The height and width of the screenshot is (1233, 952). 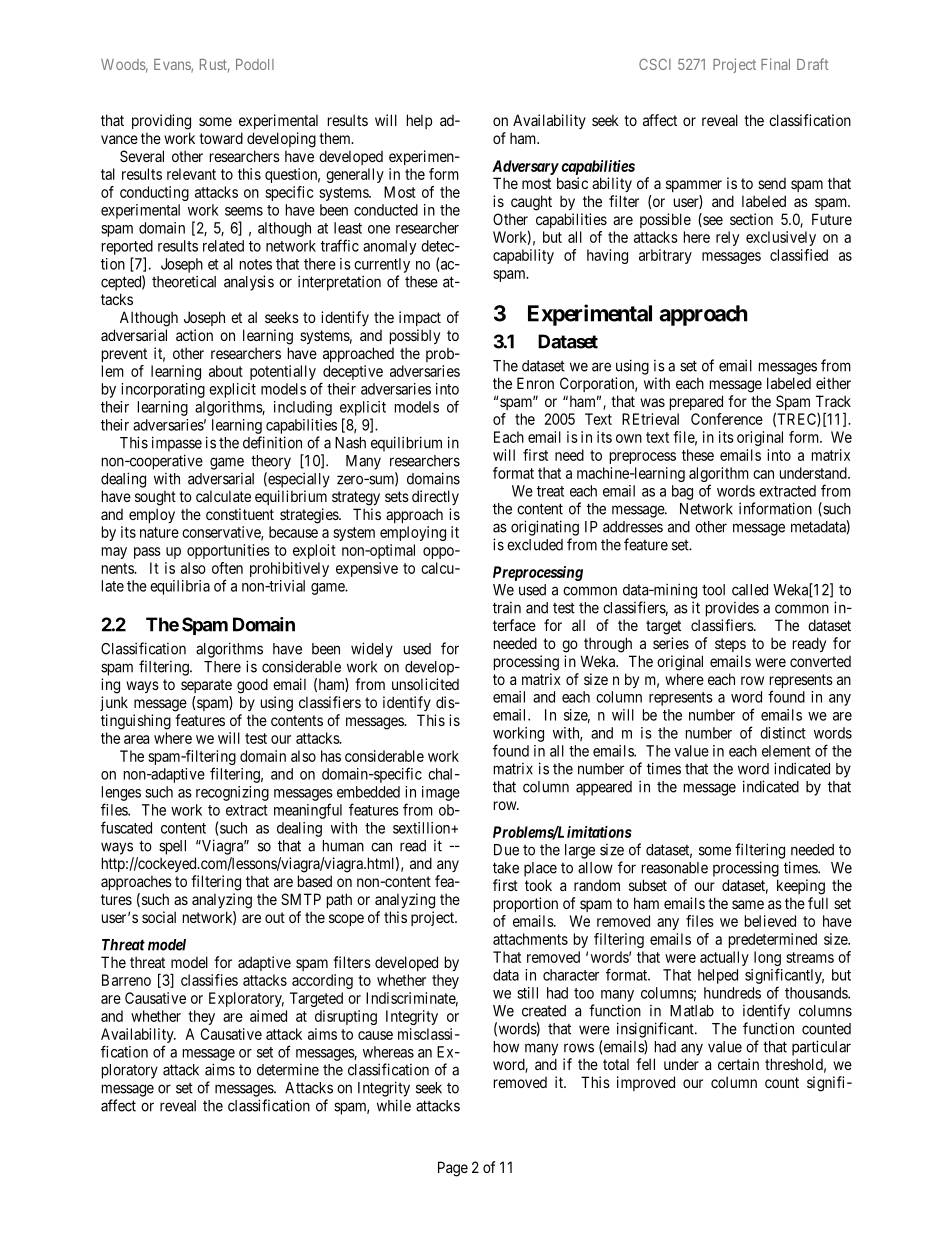 I want to click on element, so click(x=786, y=751).
